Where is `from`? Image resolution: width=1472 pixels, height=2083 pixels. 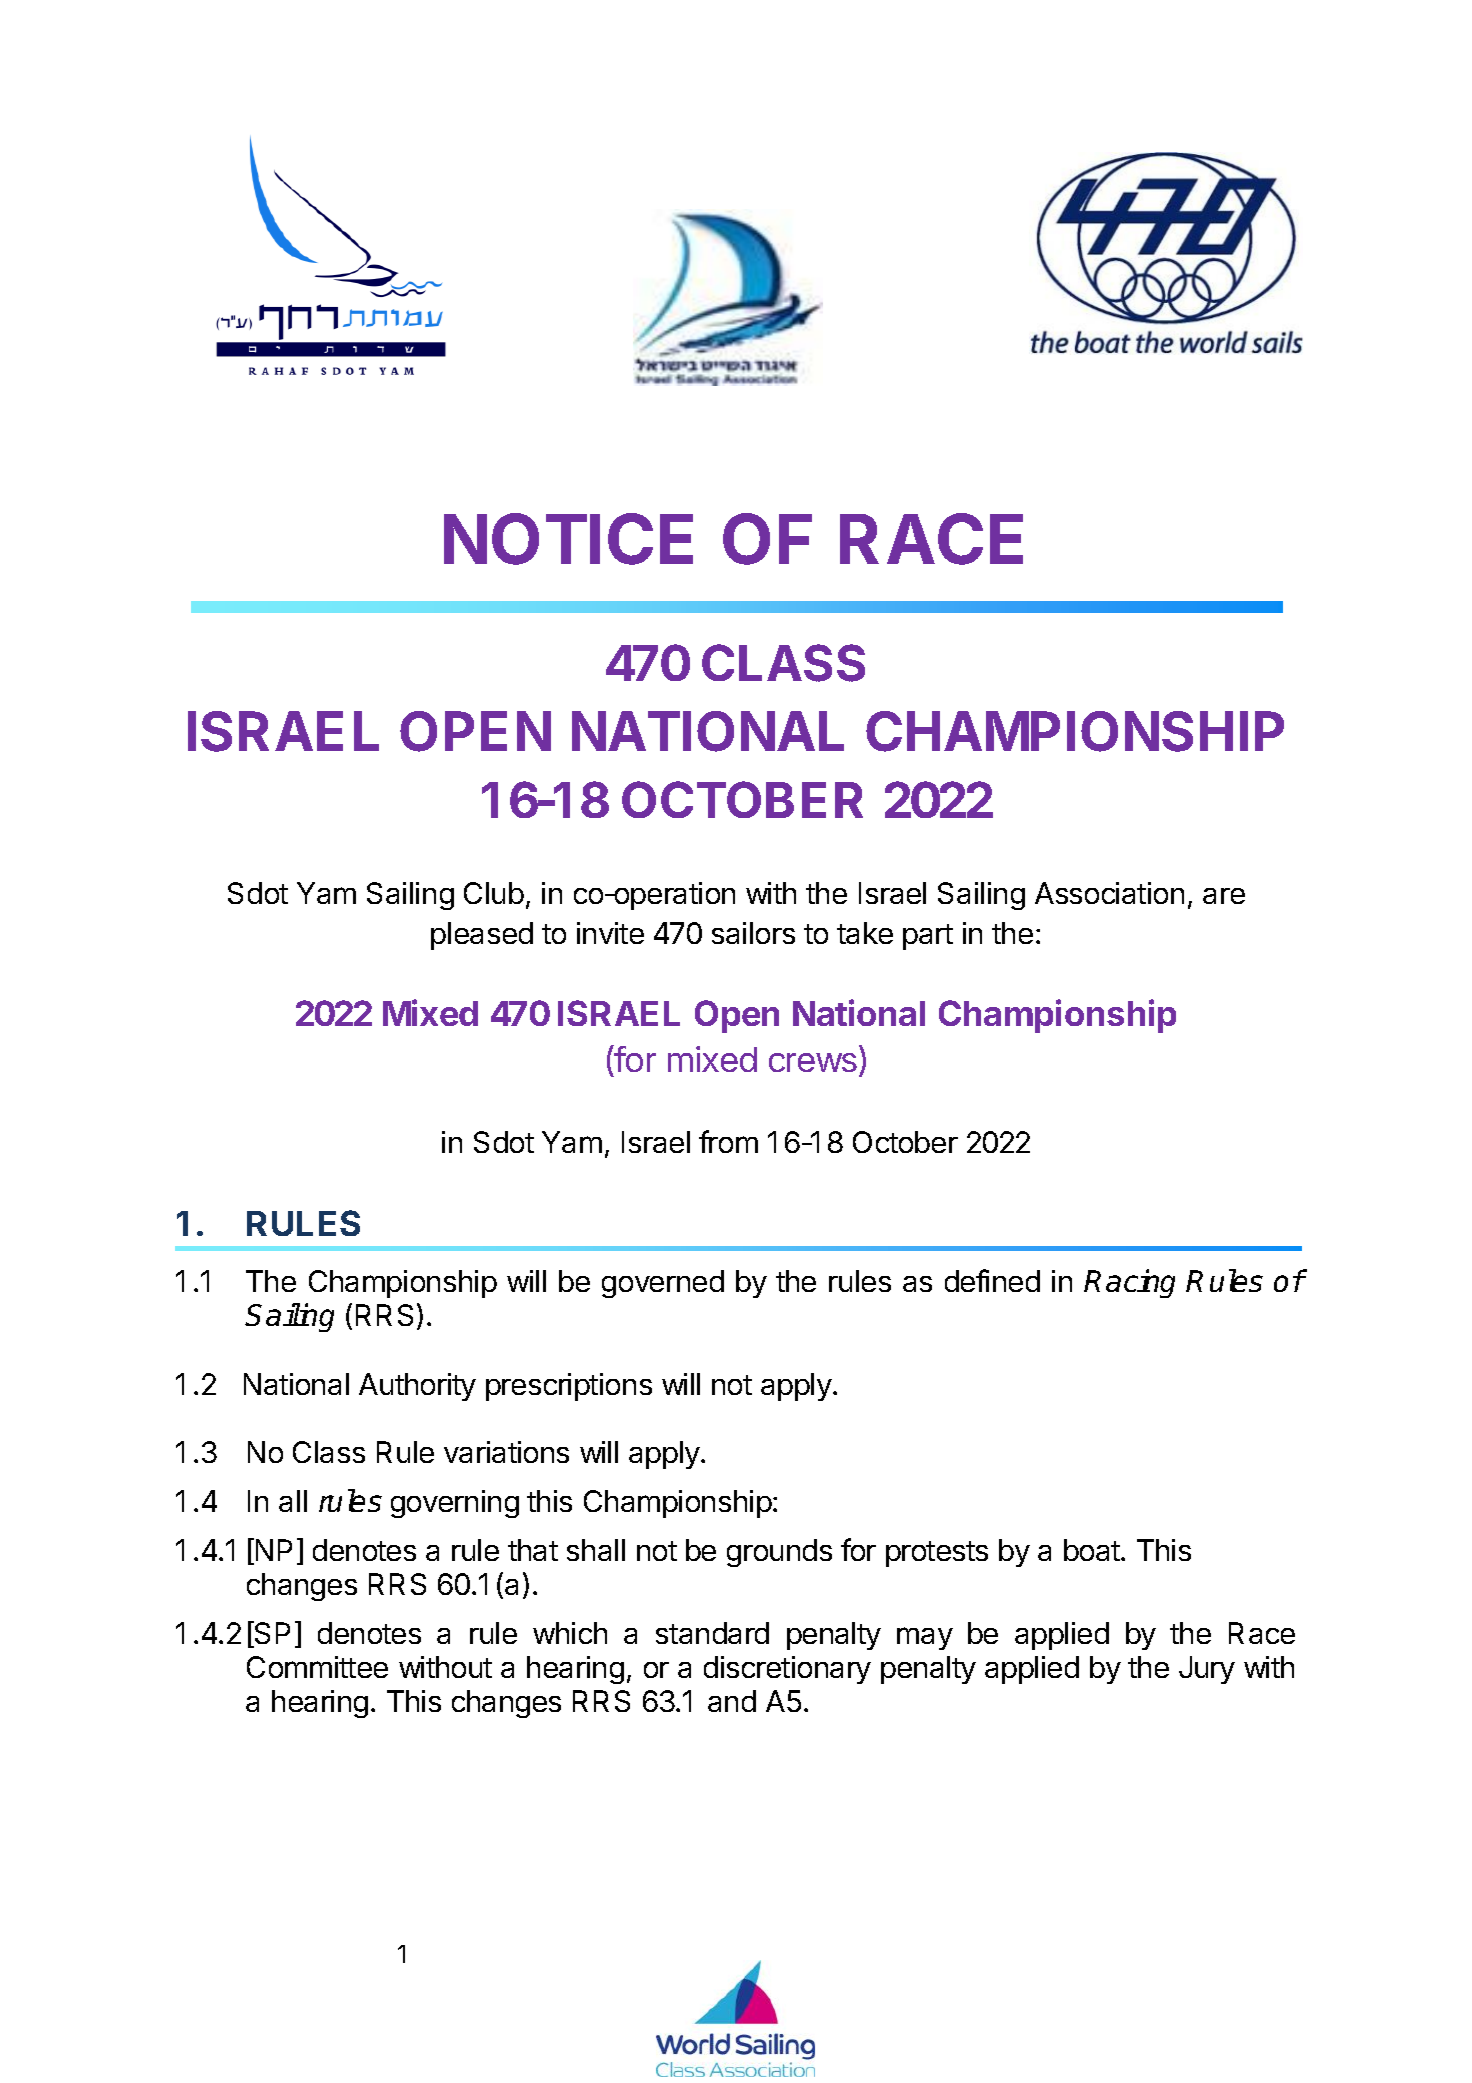
from is located at coordinates (728, 1141).
